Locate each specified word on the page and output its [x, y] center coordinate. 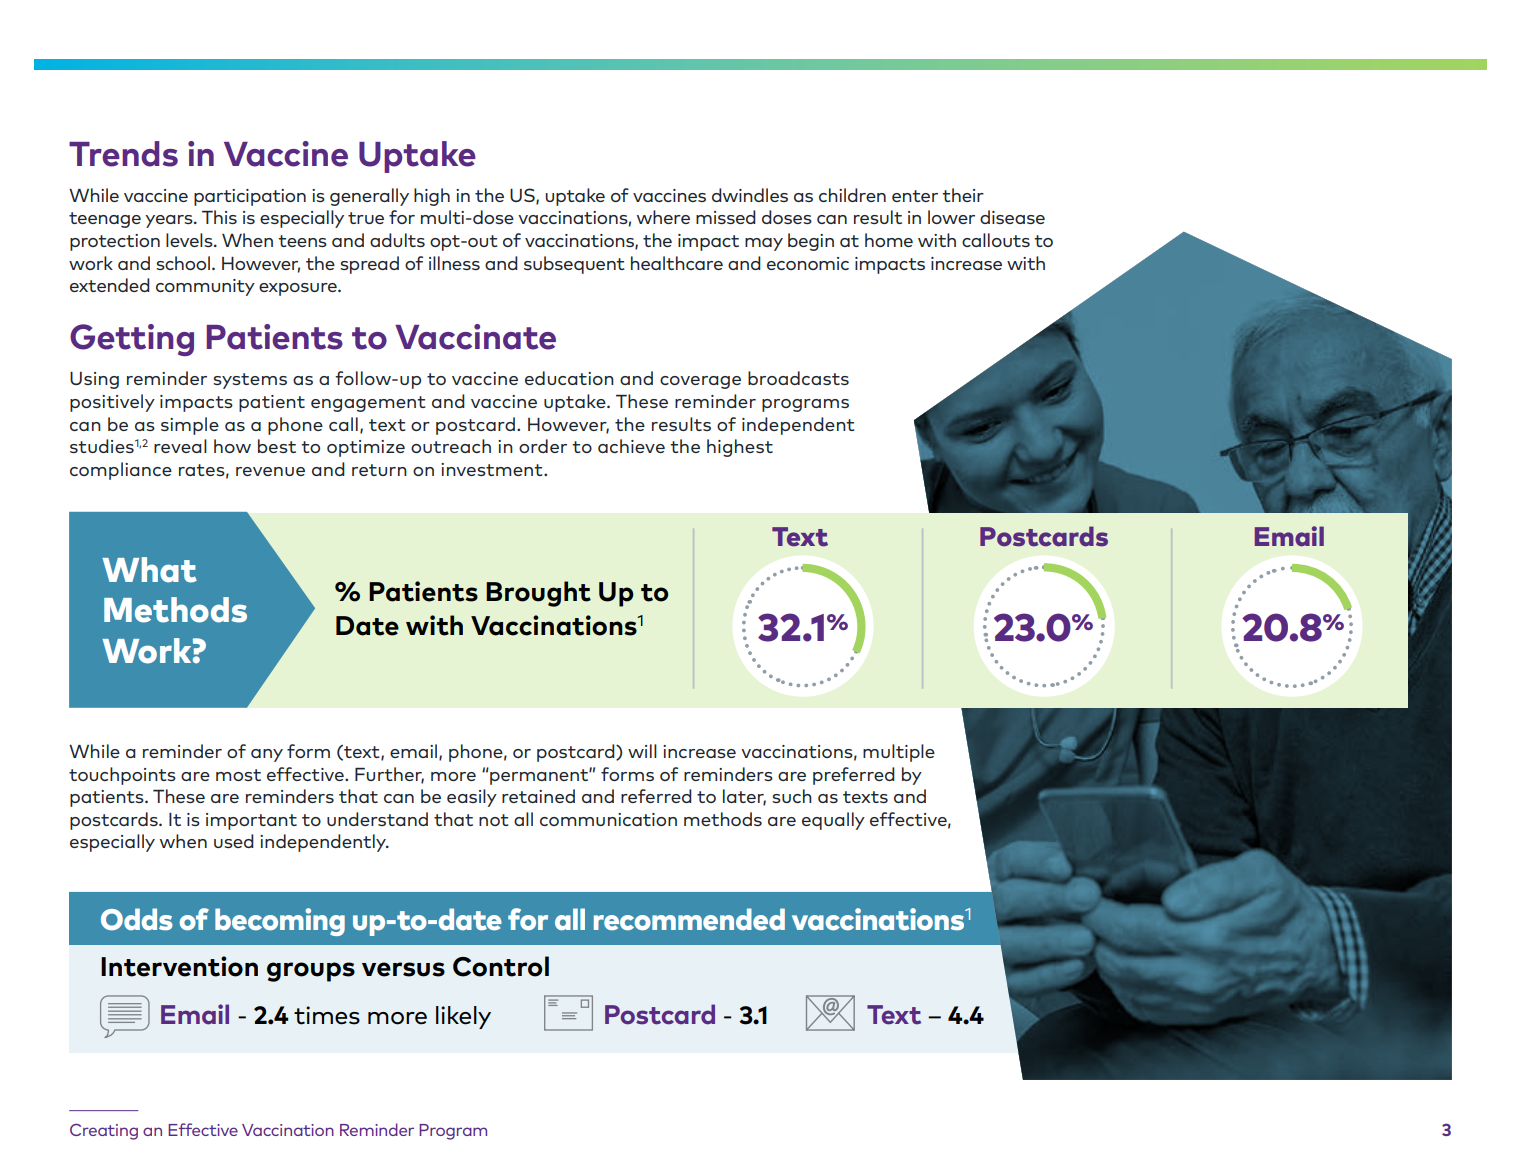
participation [250, 197]
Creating [104, 1132]
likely [463, 1017]
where [663, 217]
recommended [689, 919]
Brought [538, 594]
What [149, 570]
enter [915, 196]
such [792, 796]
